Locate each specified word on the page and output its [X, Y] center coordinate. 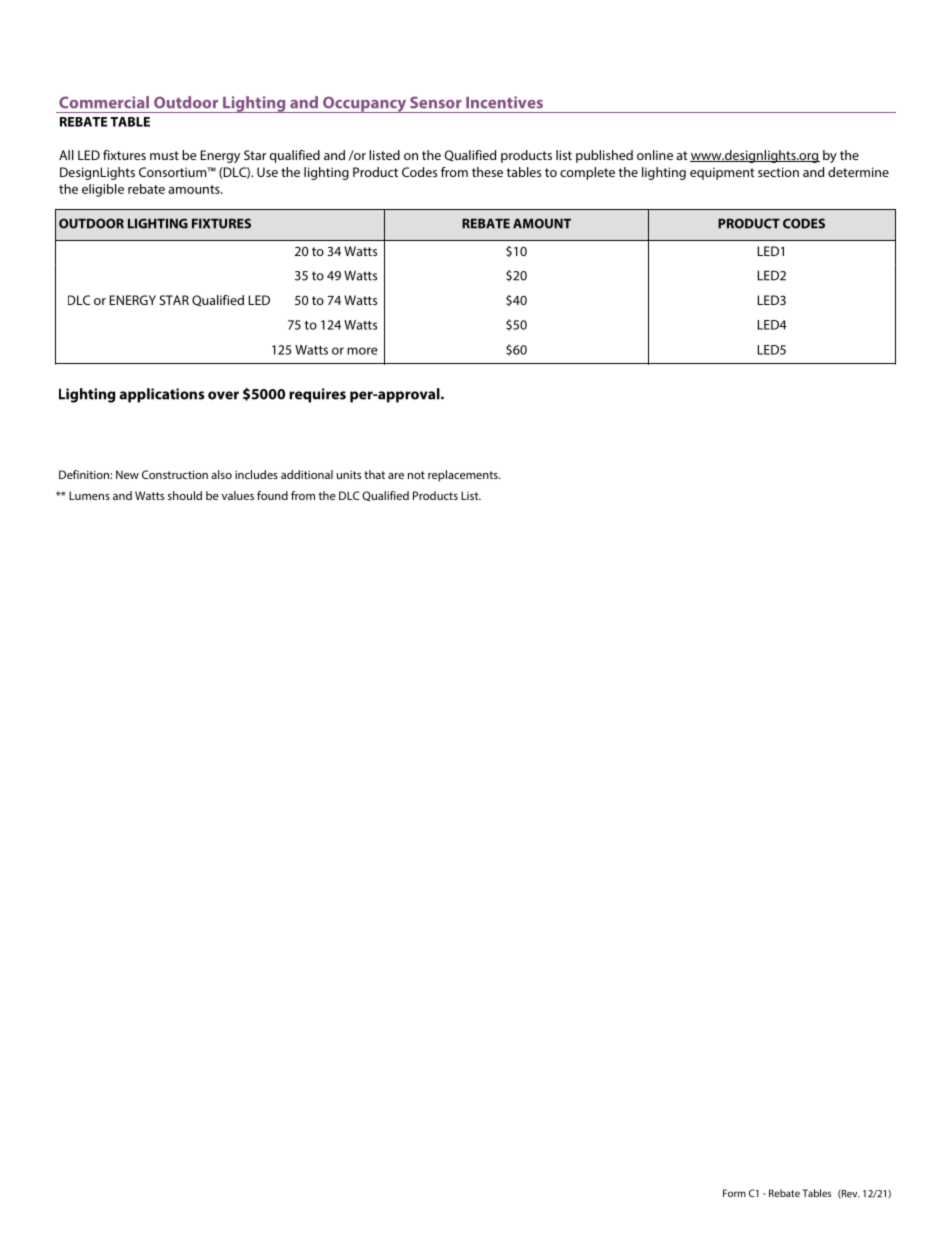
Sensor [436, 102]
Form [734, 1193]
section [778, 172]
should [185, 495]
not [416, 475]
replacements [464, 476]
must [164, 155]
